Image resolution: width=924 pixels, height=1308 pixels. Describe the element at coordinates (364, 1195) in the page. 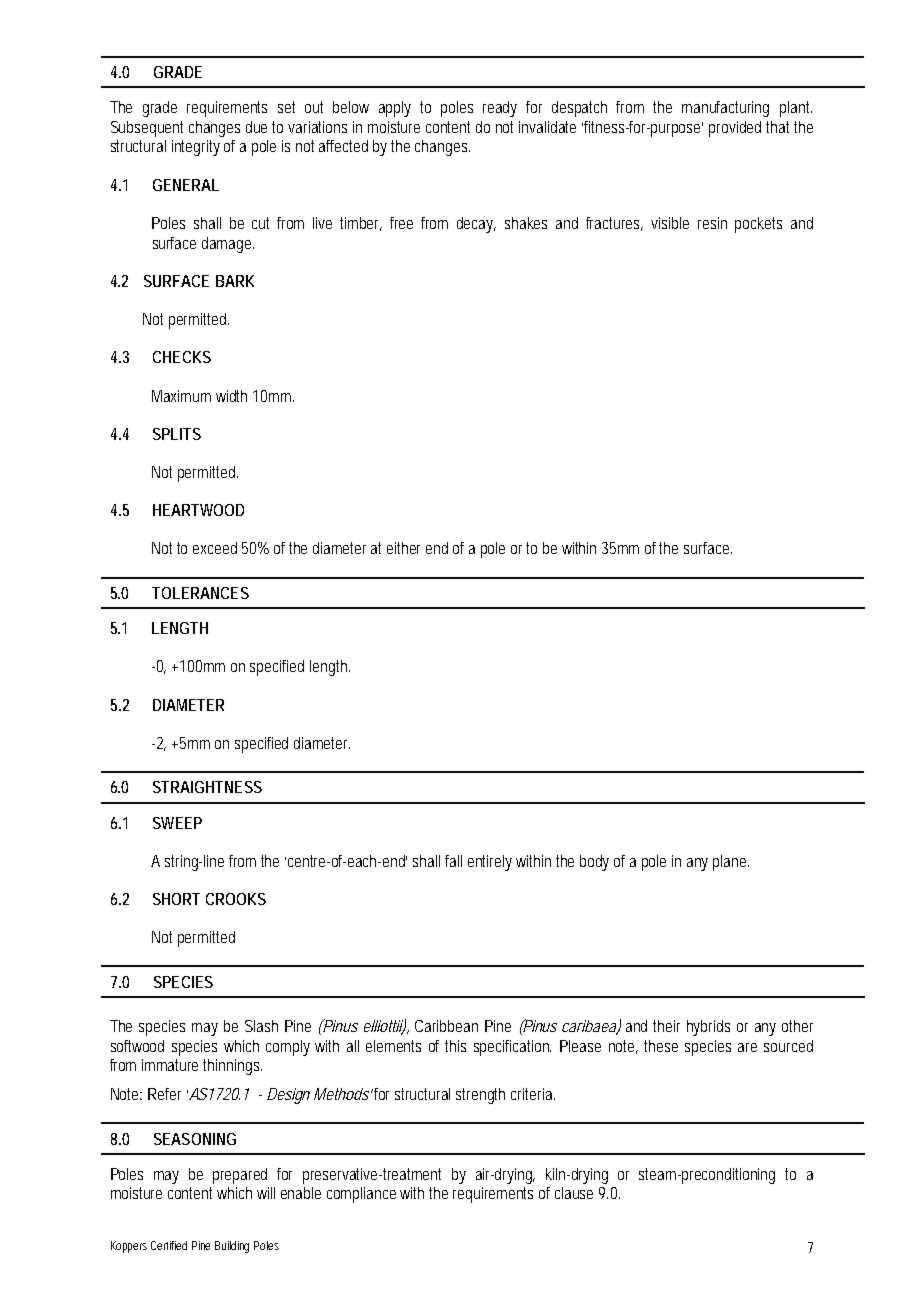

I see `compliance` at that location.
